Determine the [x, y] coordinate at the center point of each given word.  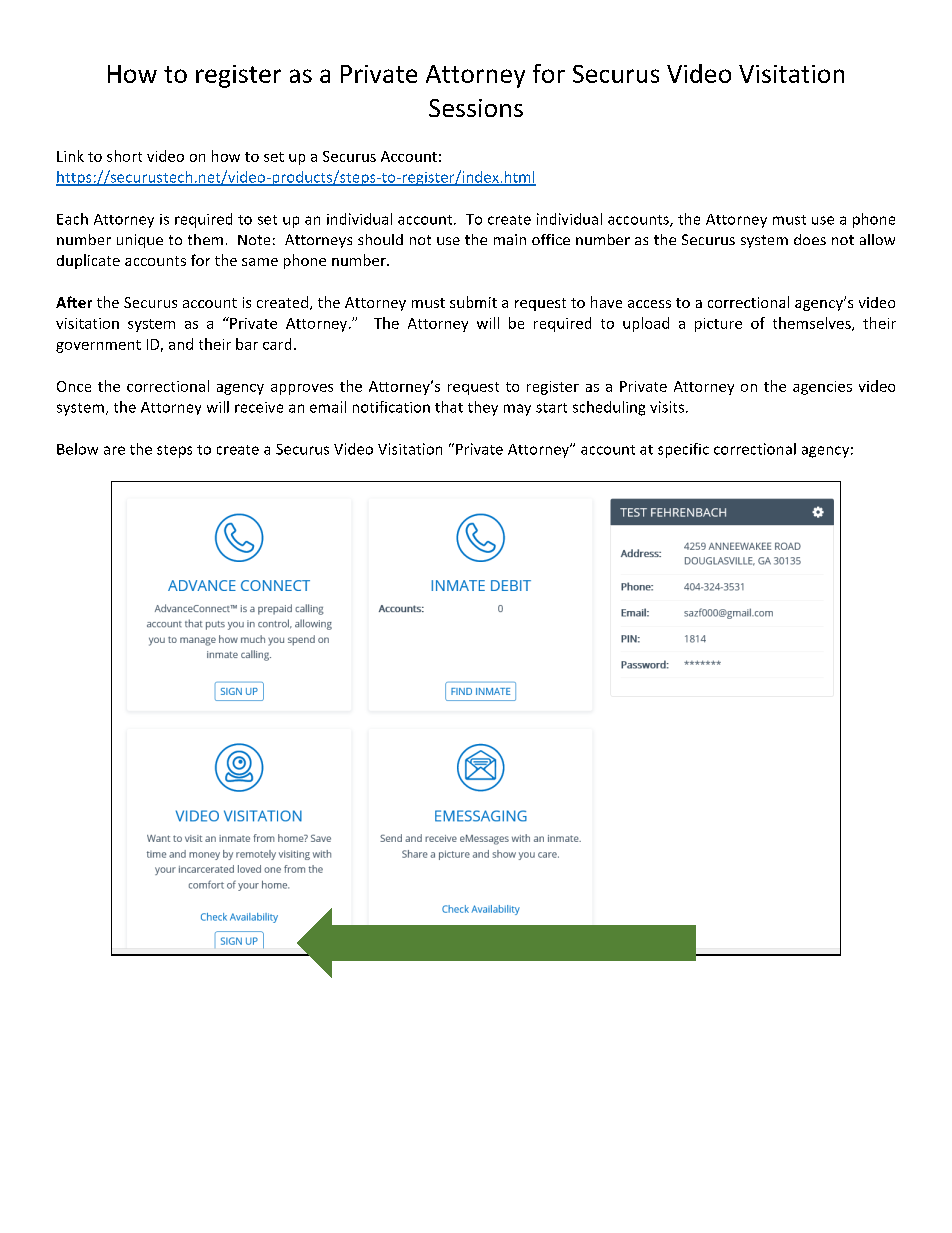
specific [683, 450]
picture [718, 325]
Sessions [476, 108]
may [517, 410]
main [510, 239]
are [114, 450]
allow [877, 239]
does [810, 239]
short [124, 156]
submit [473, 302]
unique [140, 241]
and [181, 344]
